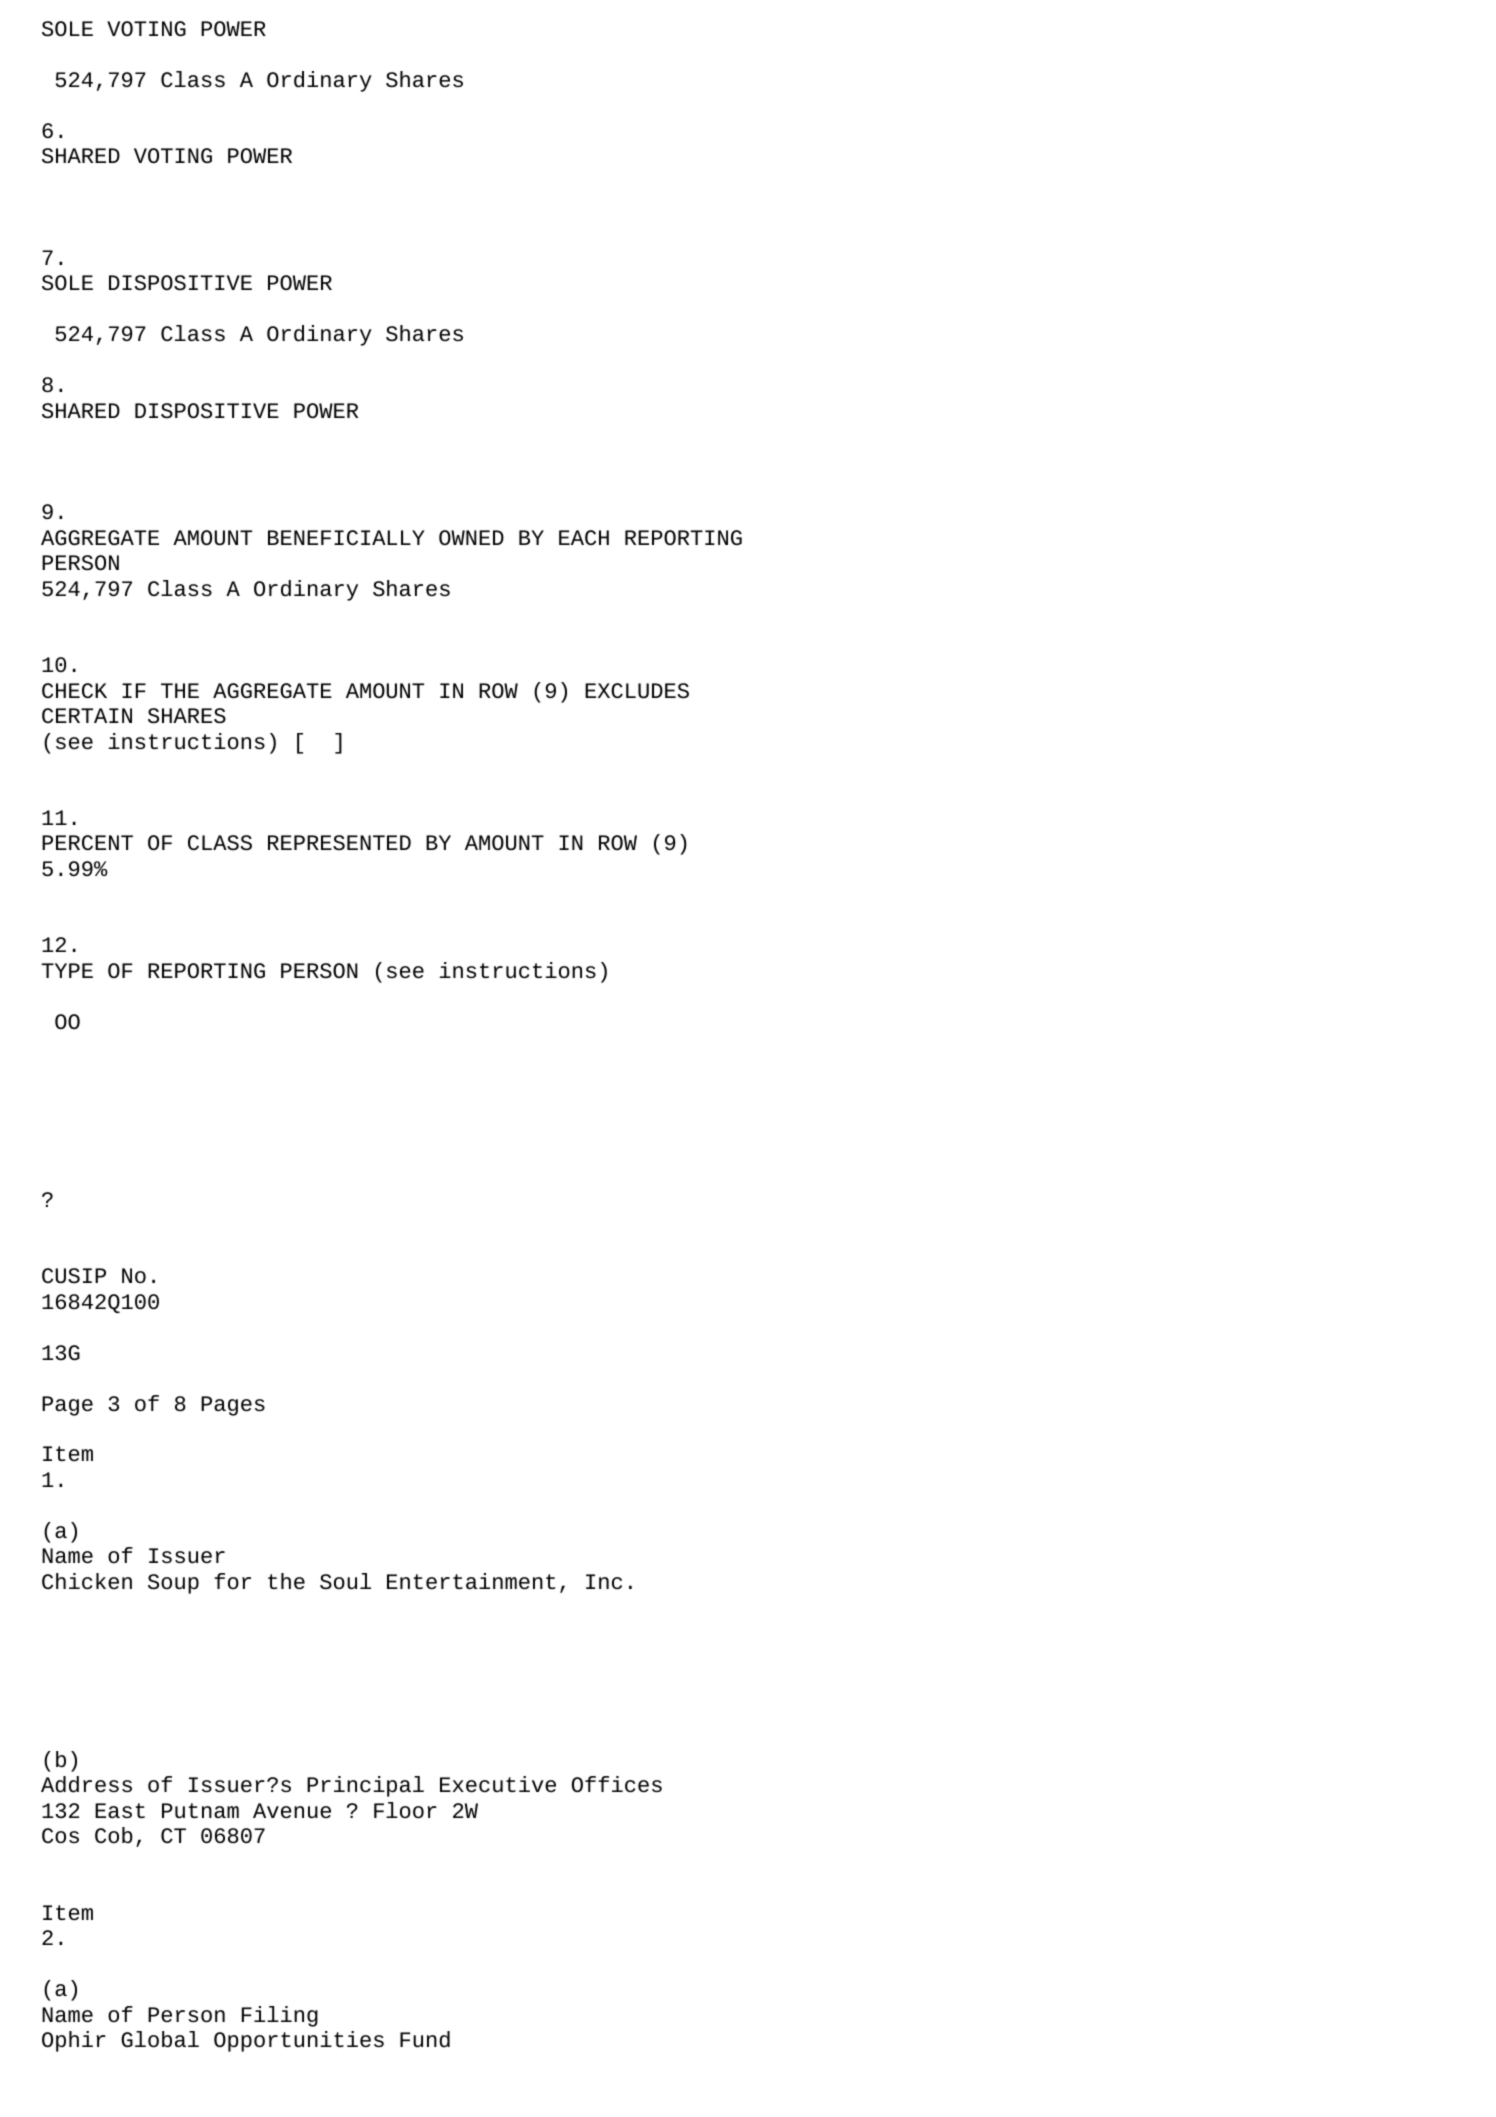 The width and height of the page is (1496, 2117). Describe the element at coordinates (345, 1581) in the page. I see `Soul` at that location.
